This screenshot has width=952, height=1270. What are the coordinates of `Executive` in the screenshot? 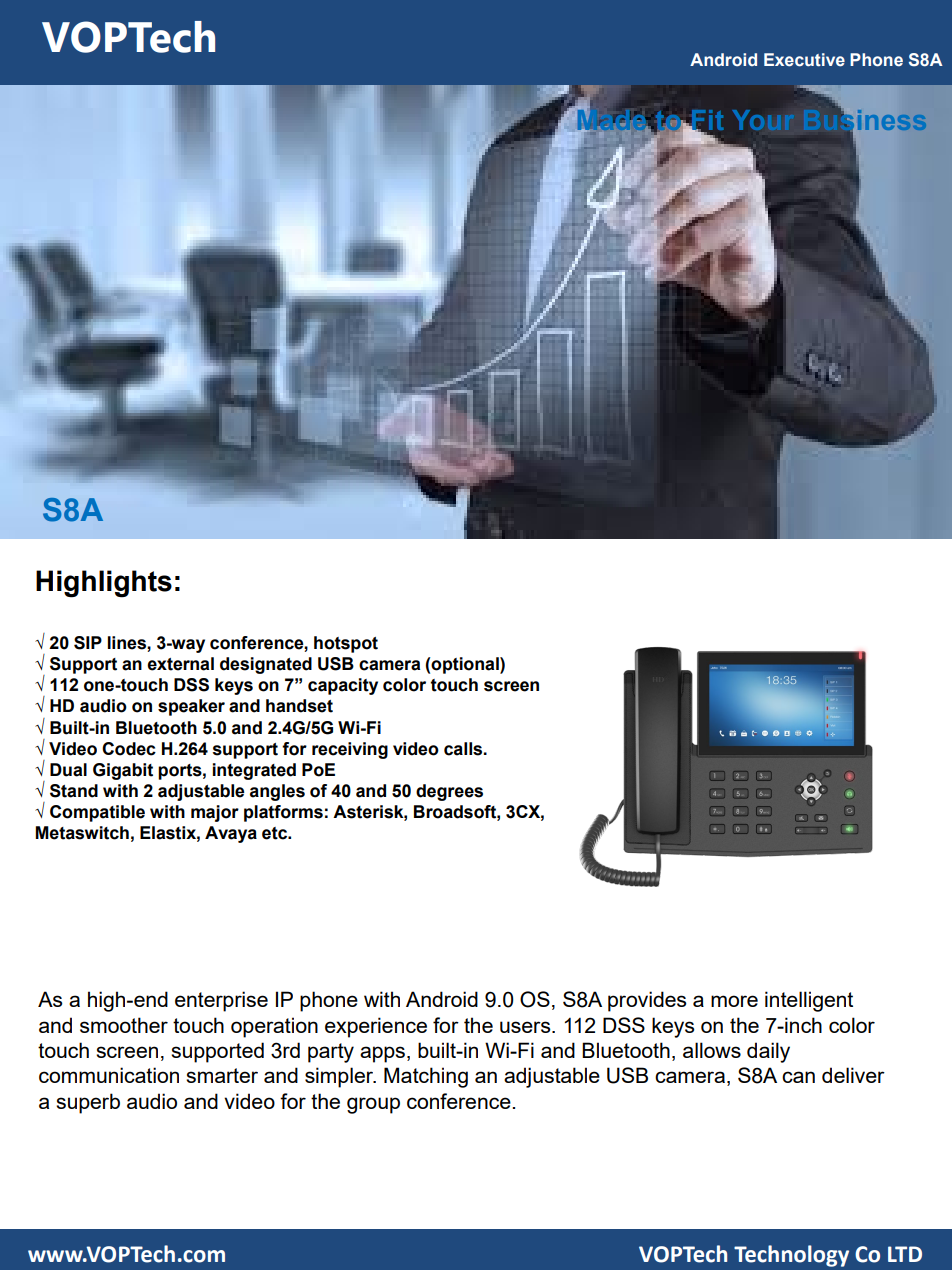 It's located at (804, 60).
